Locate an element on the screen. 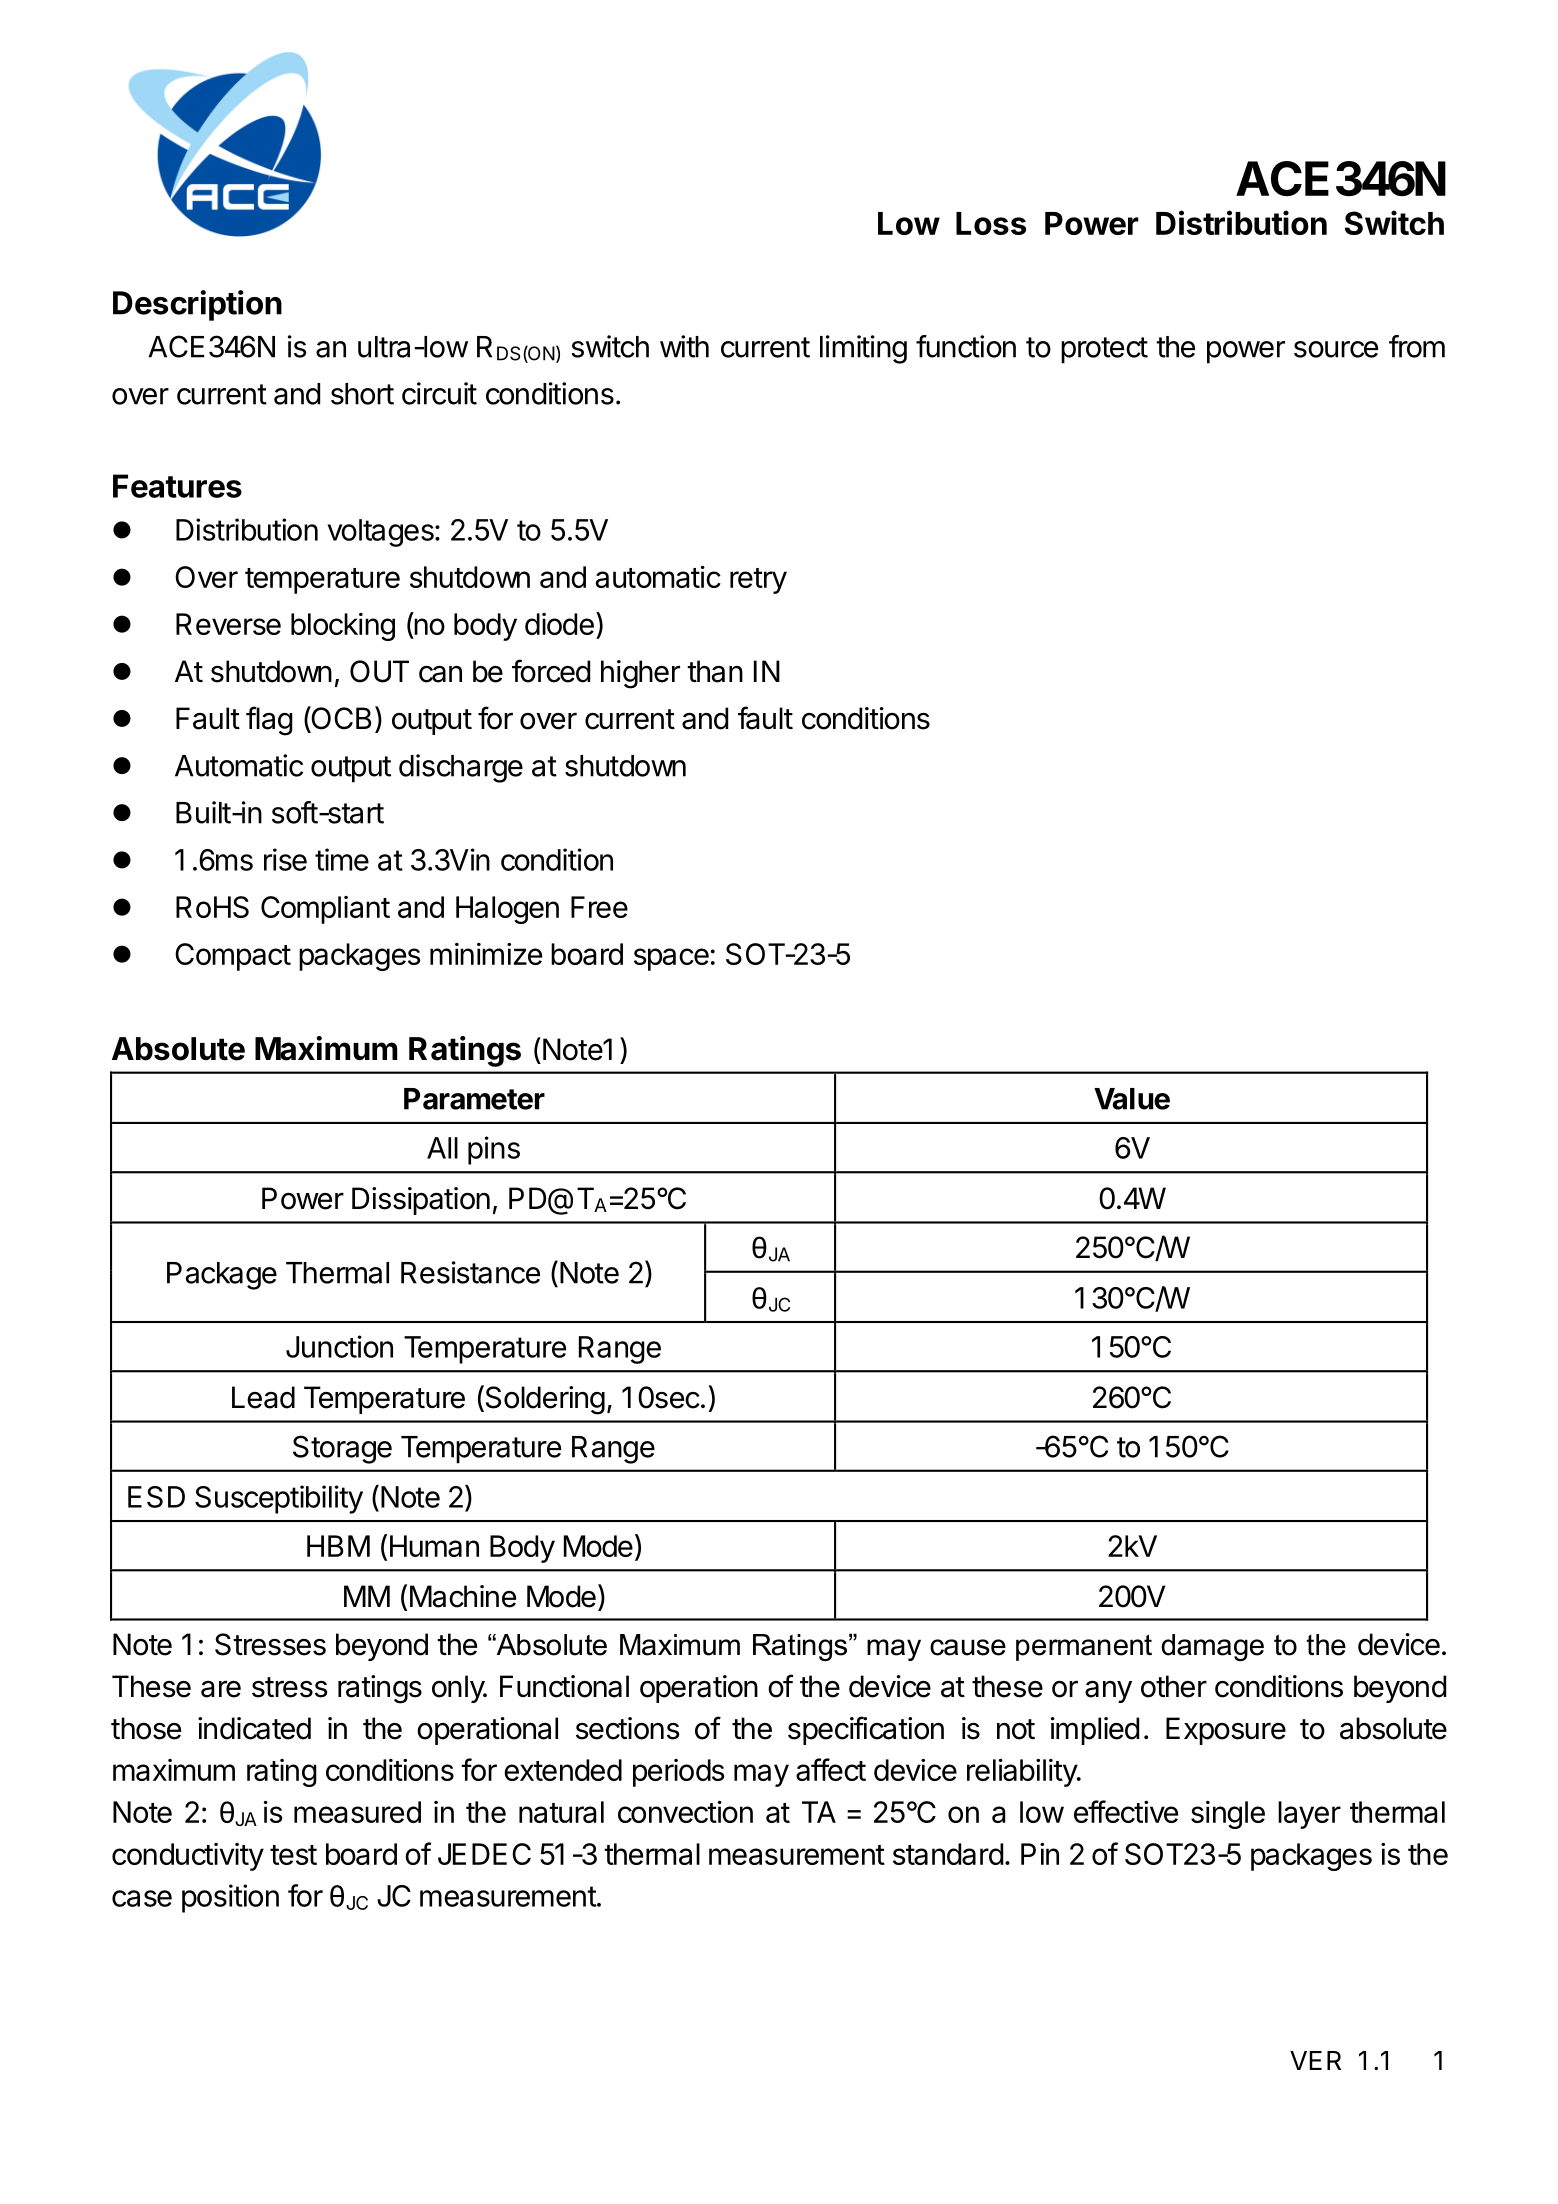 This screenshot has width=1558, height=2204. Description is located at coordinates (197, 305).
